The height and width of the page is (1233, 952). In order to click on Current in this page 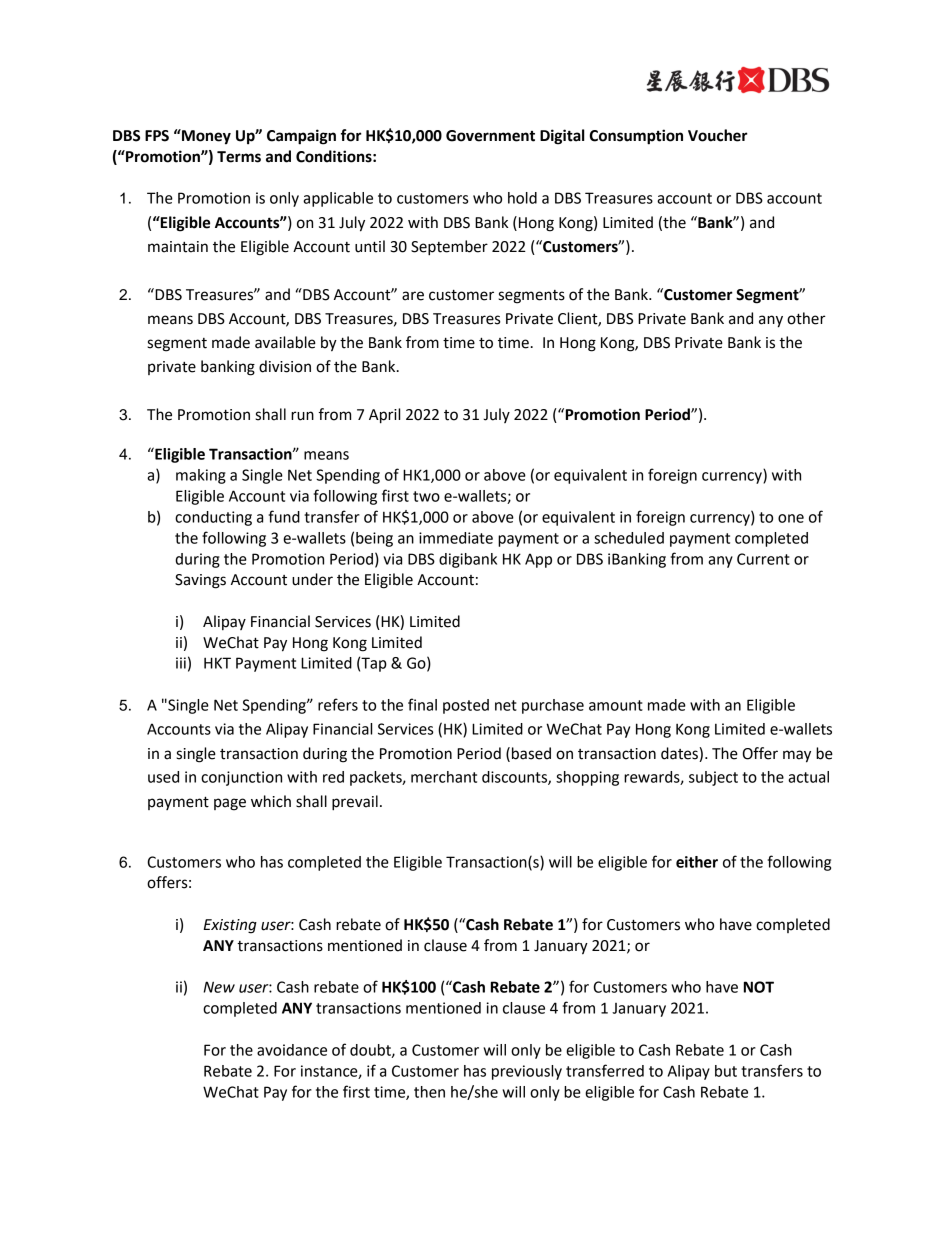, I will do `click(763, 559)`.
